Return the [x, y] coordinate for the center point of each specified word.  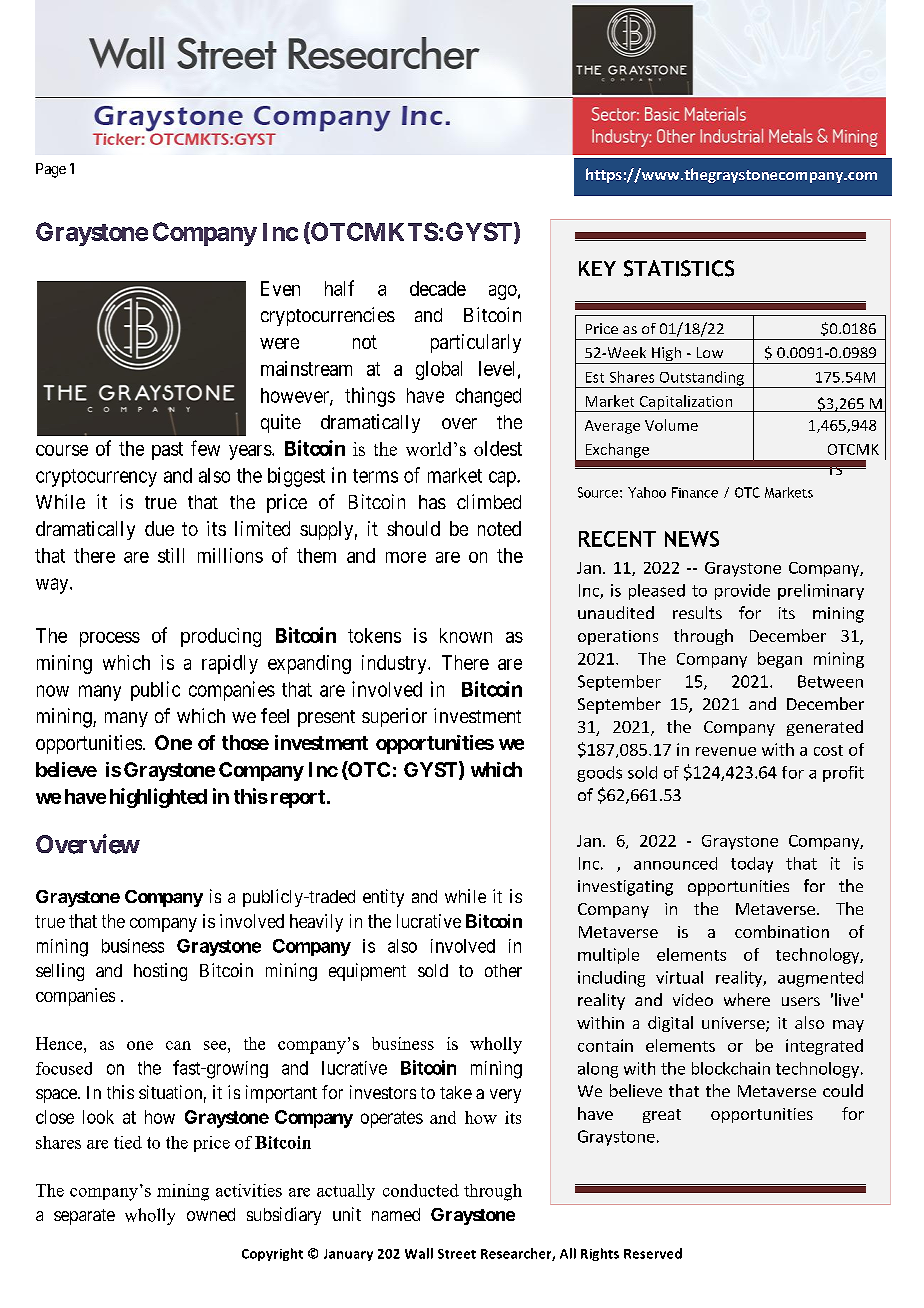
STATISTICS [679, 268]
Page [51, 170]
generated [825, 728]
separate [84, 1217]
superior [394, 717]
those [245, 742]
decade [438, 288]
